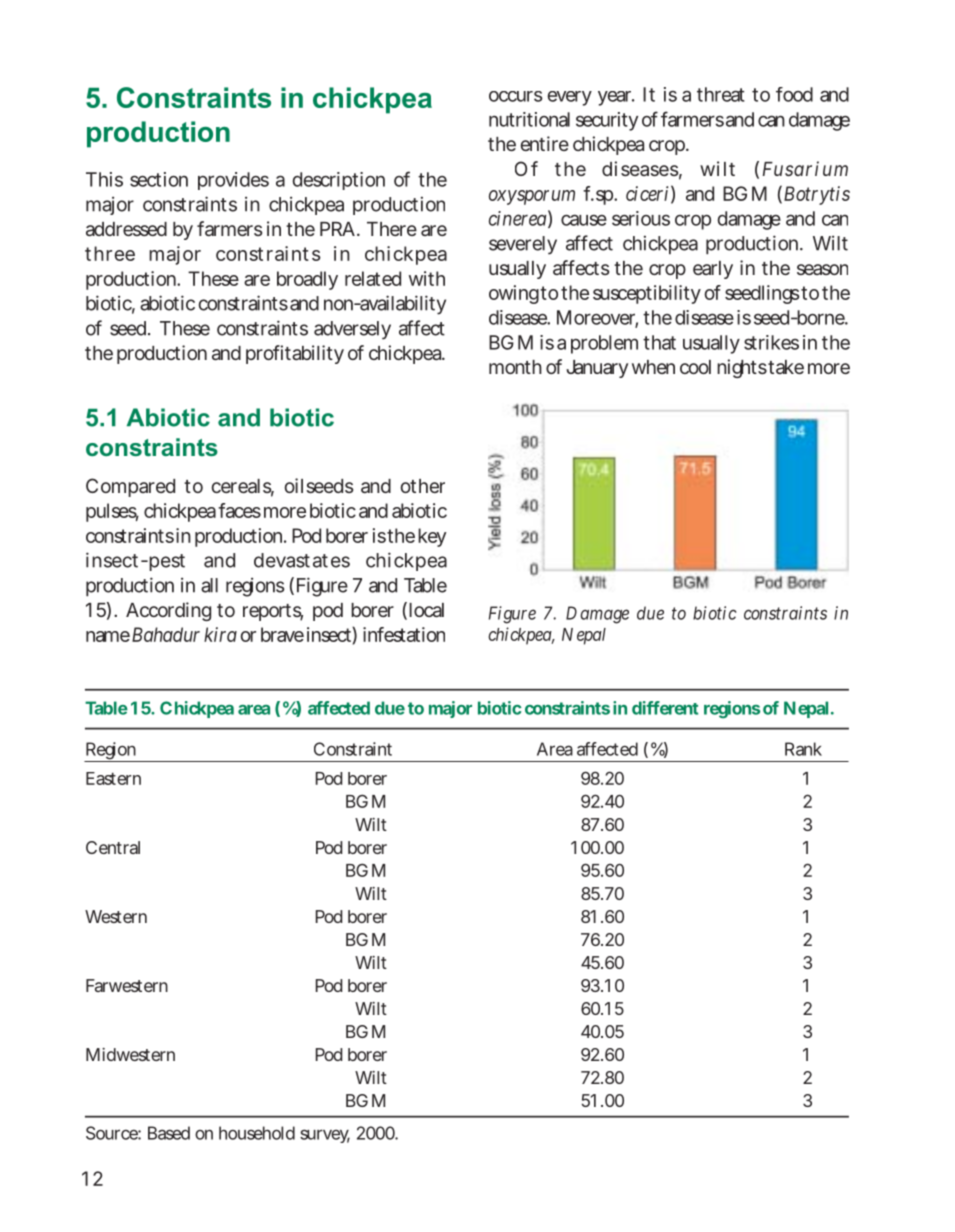  I want to click on different, so click(665, 708).
